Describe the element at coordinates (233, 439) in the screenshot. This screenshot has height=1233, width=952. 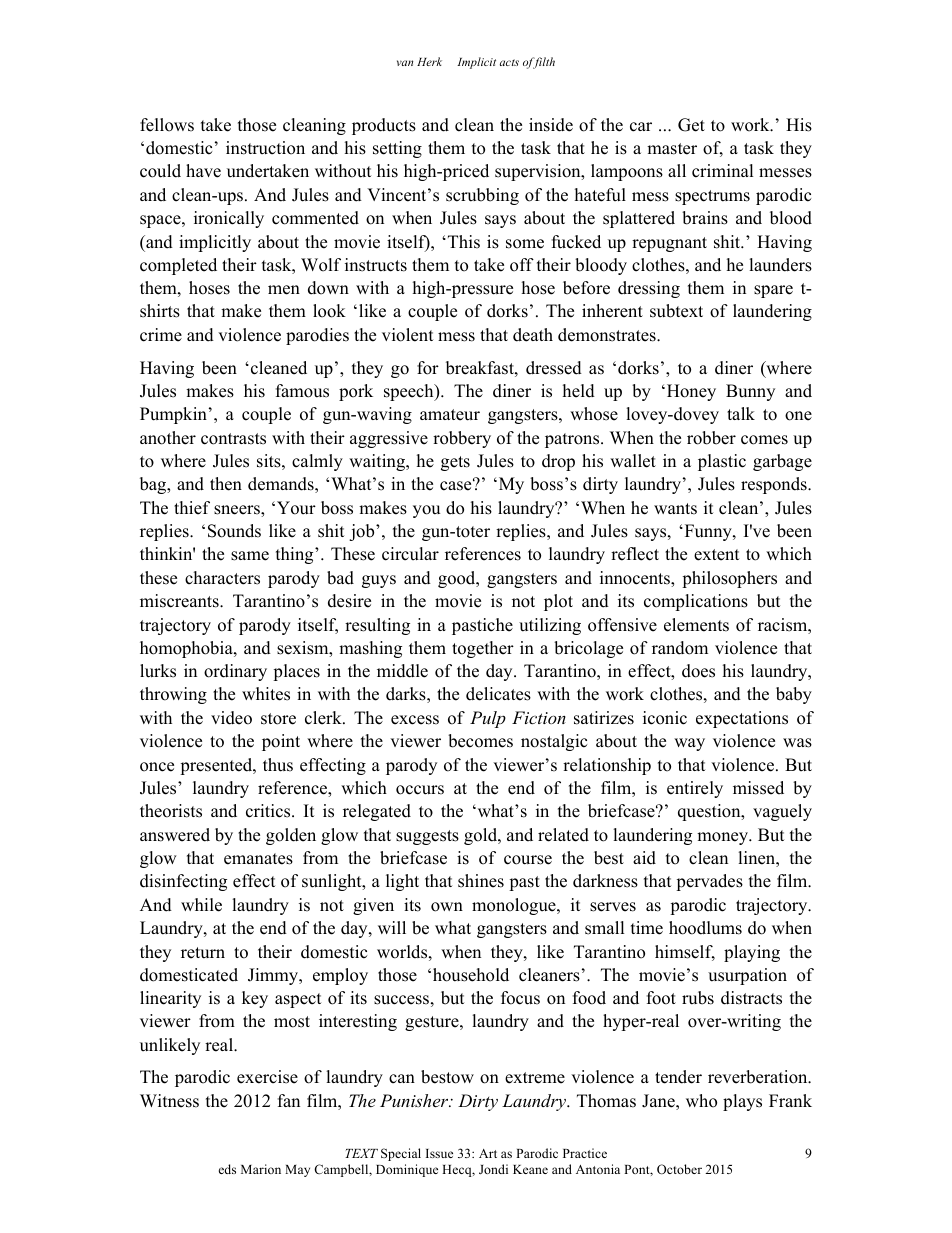
I see `contrasts` at that location.
